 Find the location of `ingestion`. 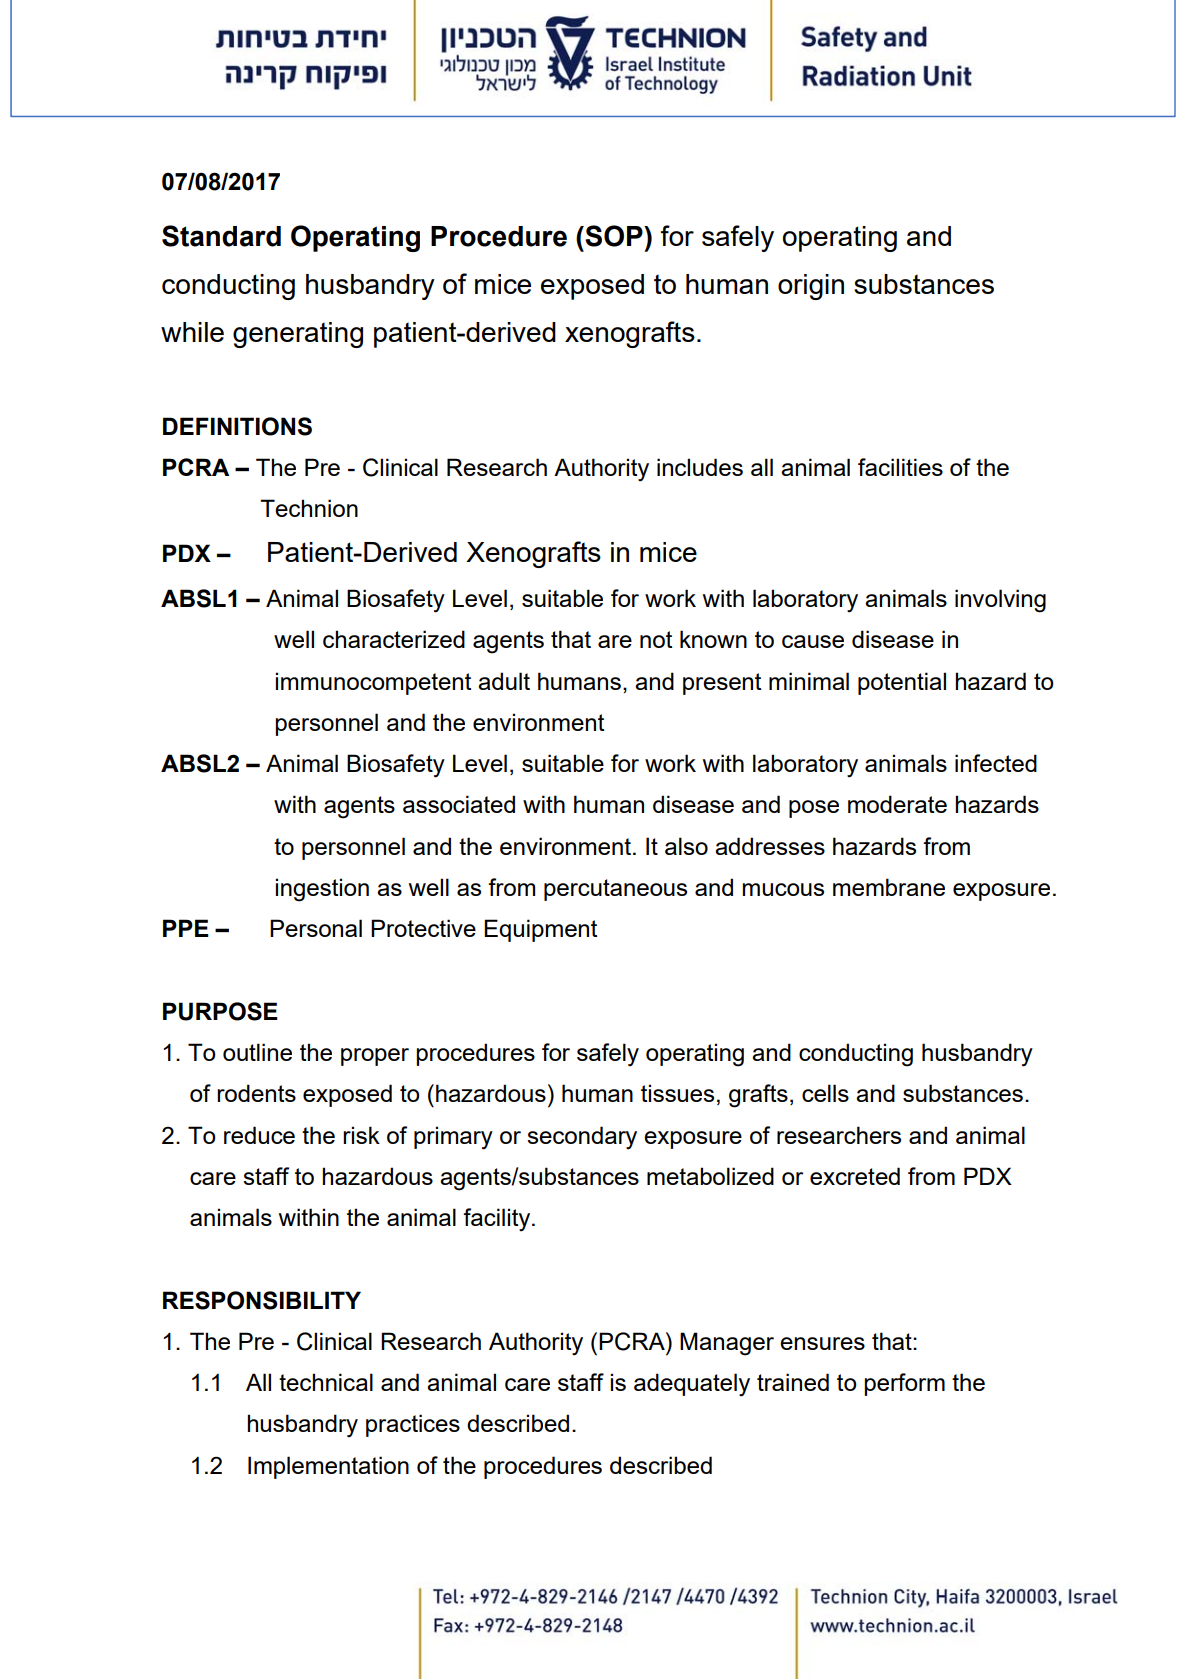

ingestion is located at coordinates (322, 890).
